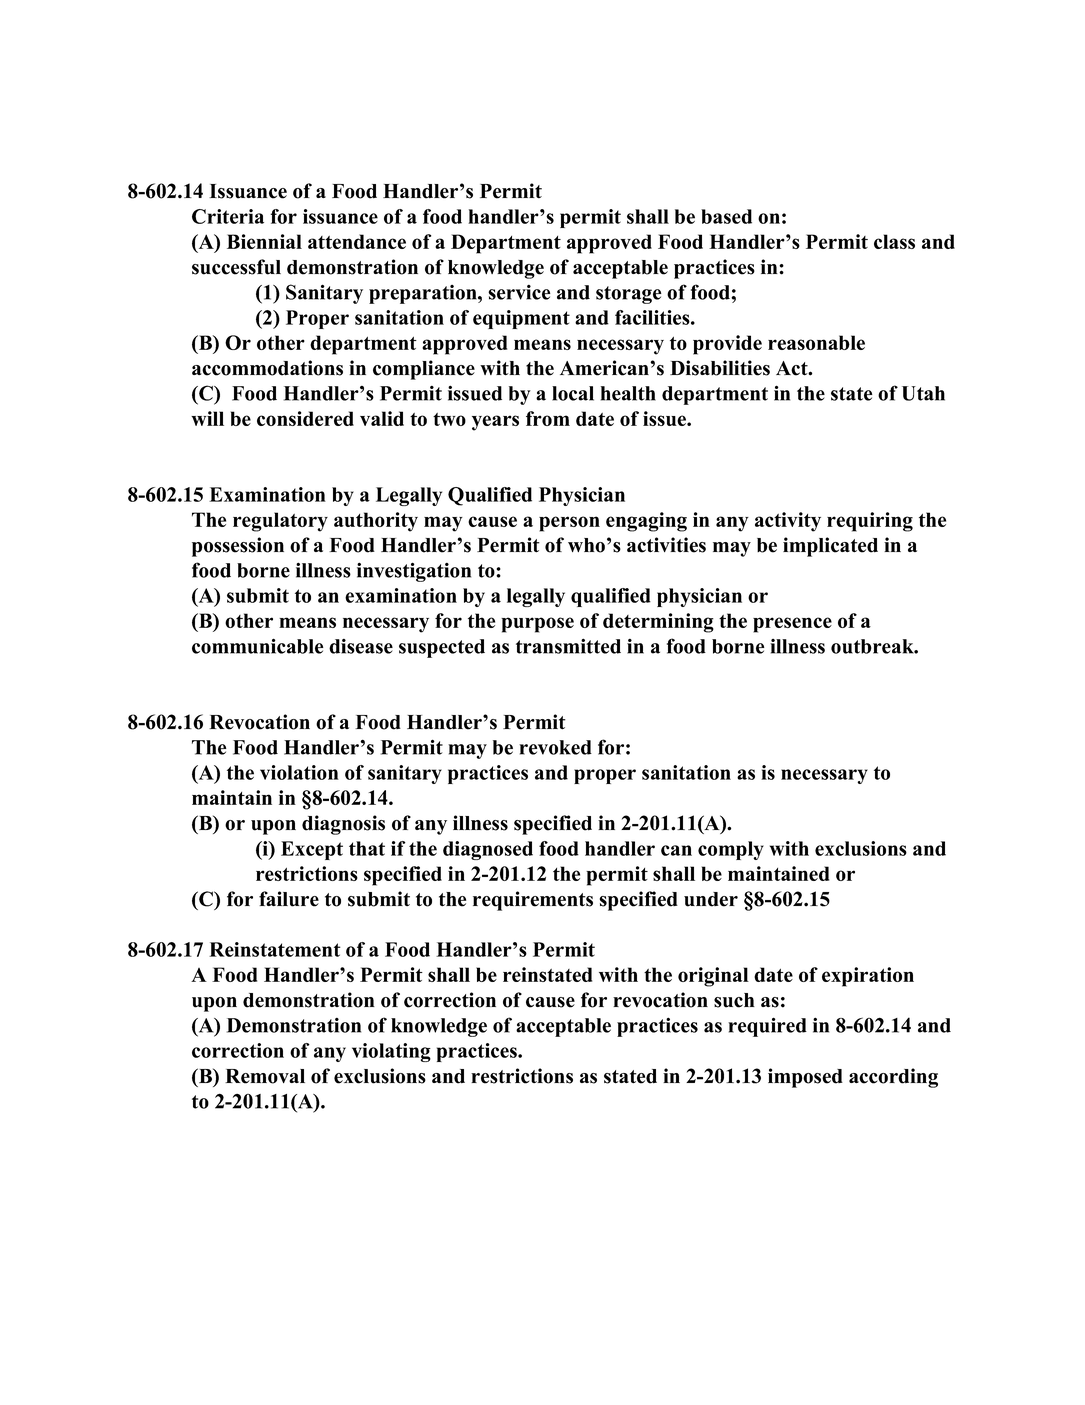  What do you see at coordinates (894, 241) in the document?
I see `class` at bounding box center [894, 241].
